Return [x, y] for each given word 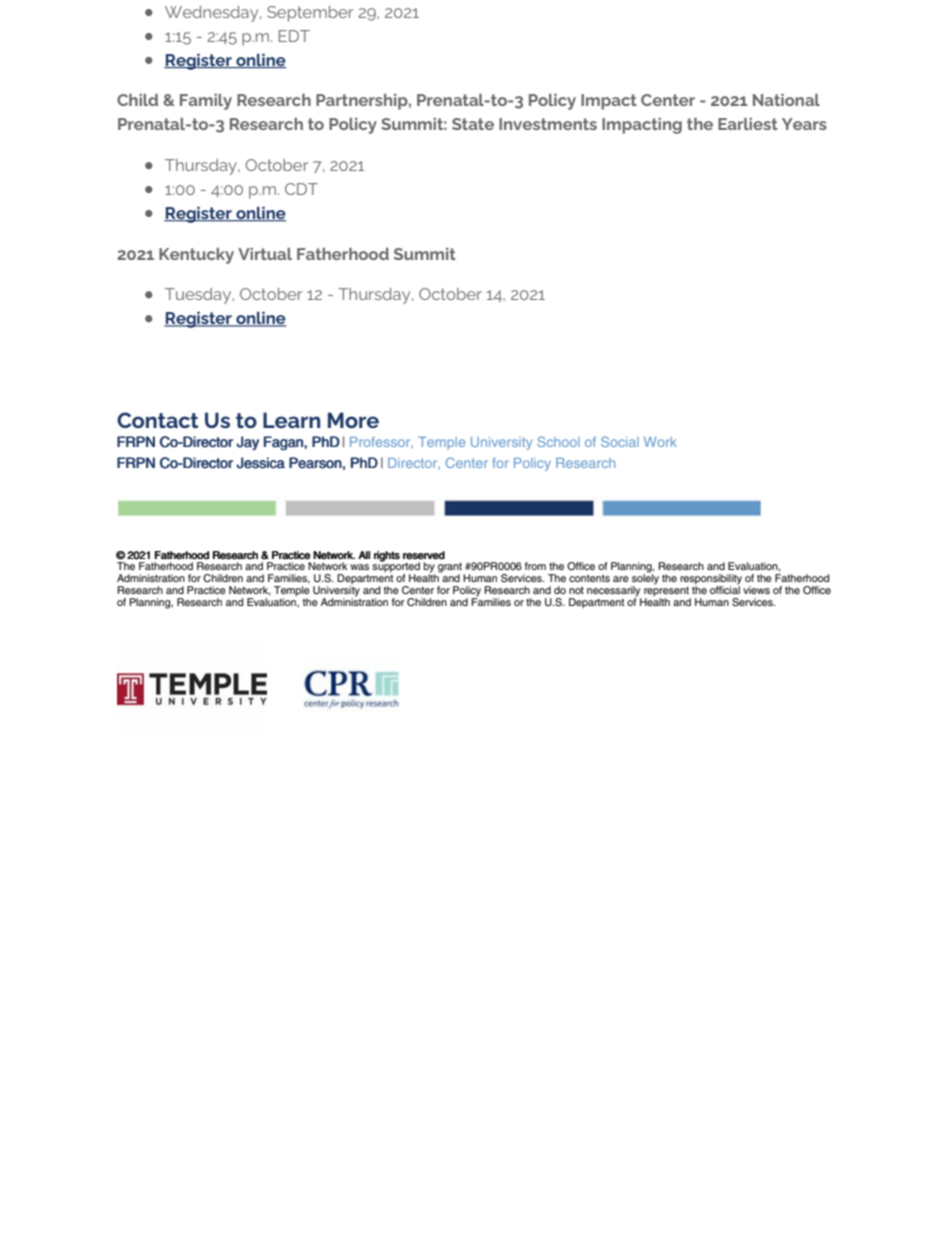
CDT [301, 189]
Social [620, 441]
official [725, 589]
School [558, 441]
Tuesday [199, 296]
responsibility [711, 580]
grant [451, 569]
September [310, 14]
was [359, 567]
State [473, 124]
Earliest [748, 124]
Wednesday [213, 14]
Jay [248, 443]
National [786, 100]
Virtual [265, 254]
